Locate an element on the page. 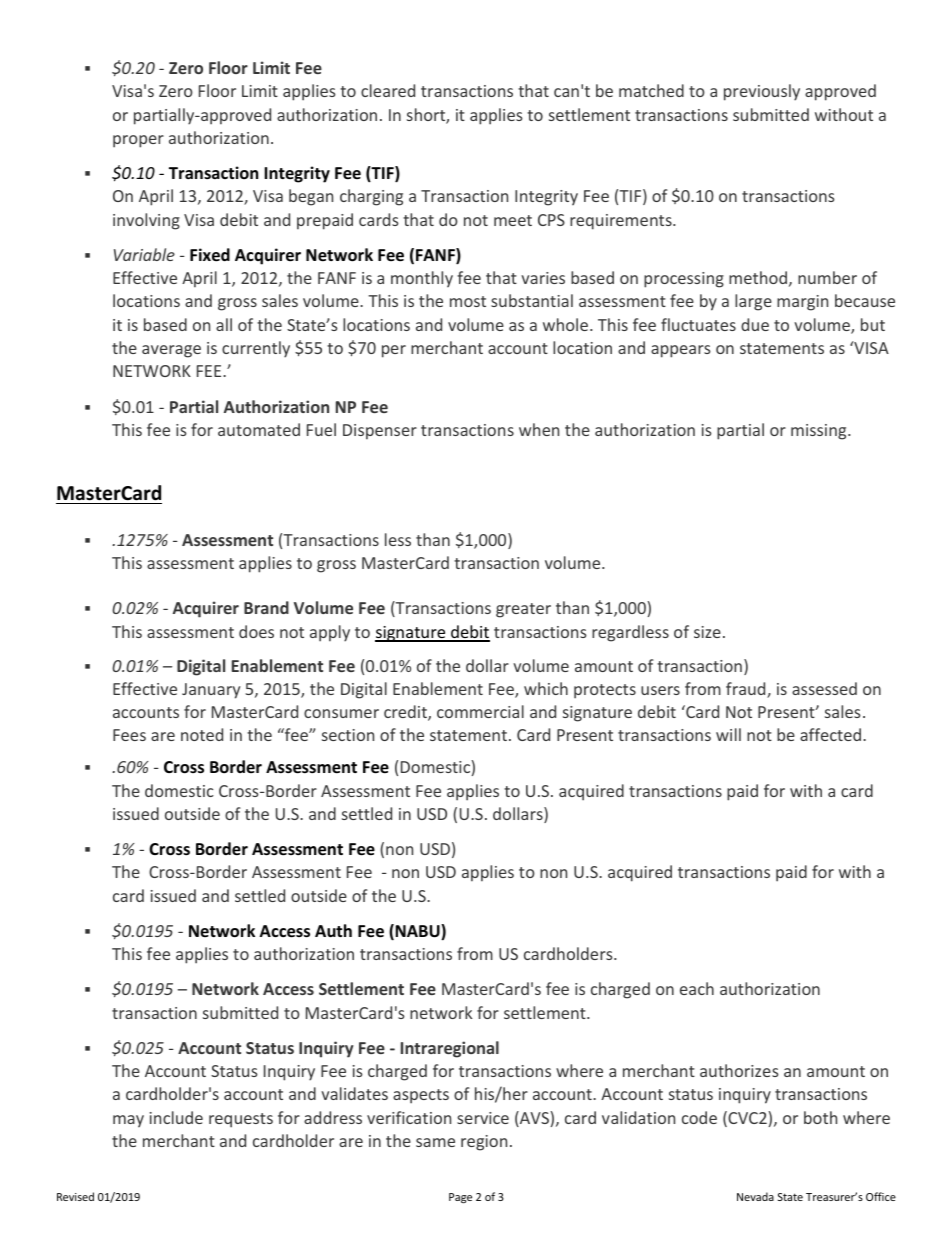 The height and width of the page is (1233, 952). cleared is located at coordinates (388, 90).
